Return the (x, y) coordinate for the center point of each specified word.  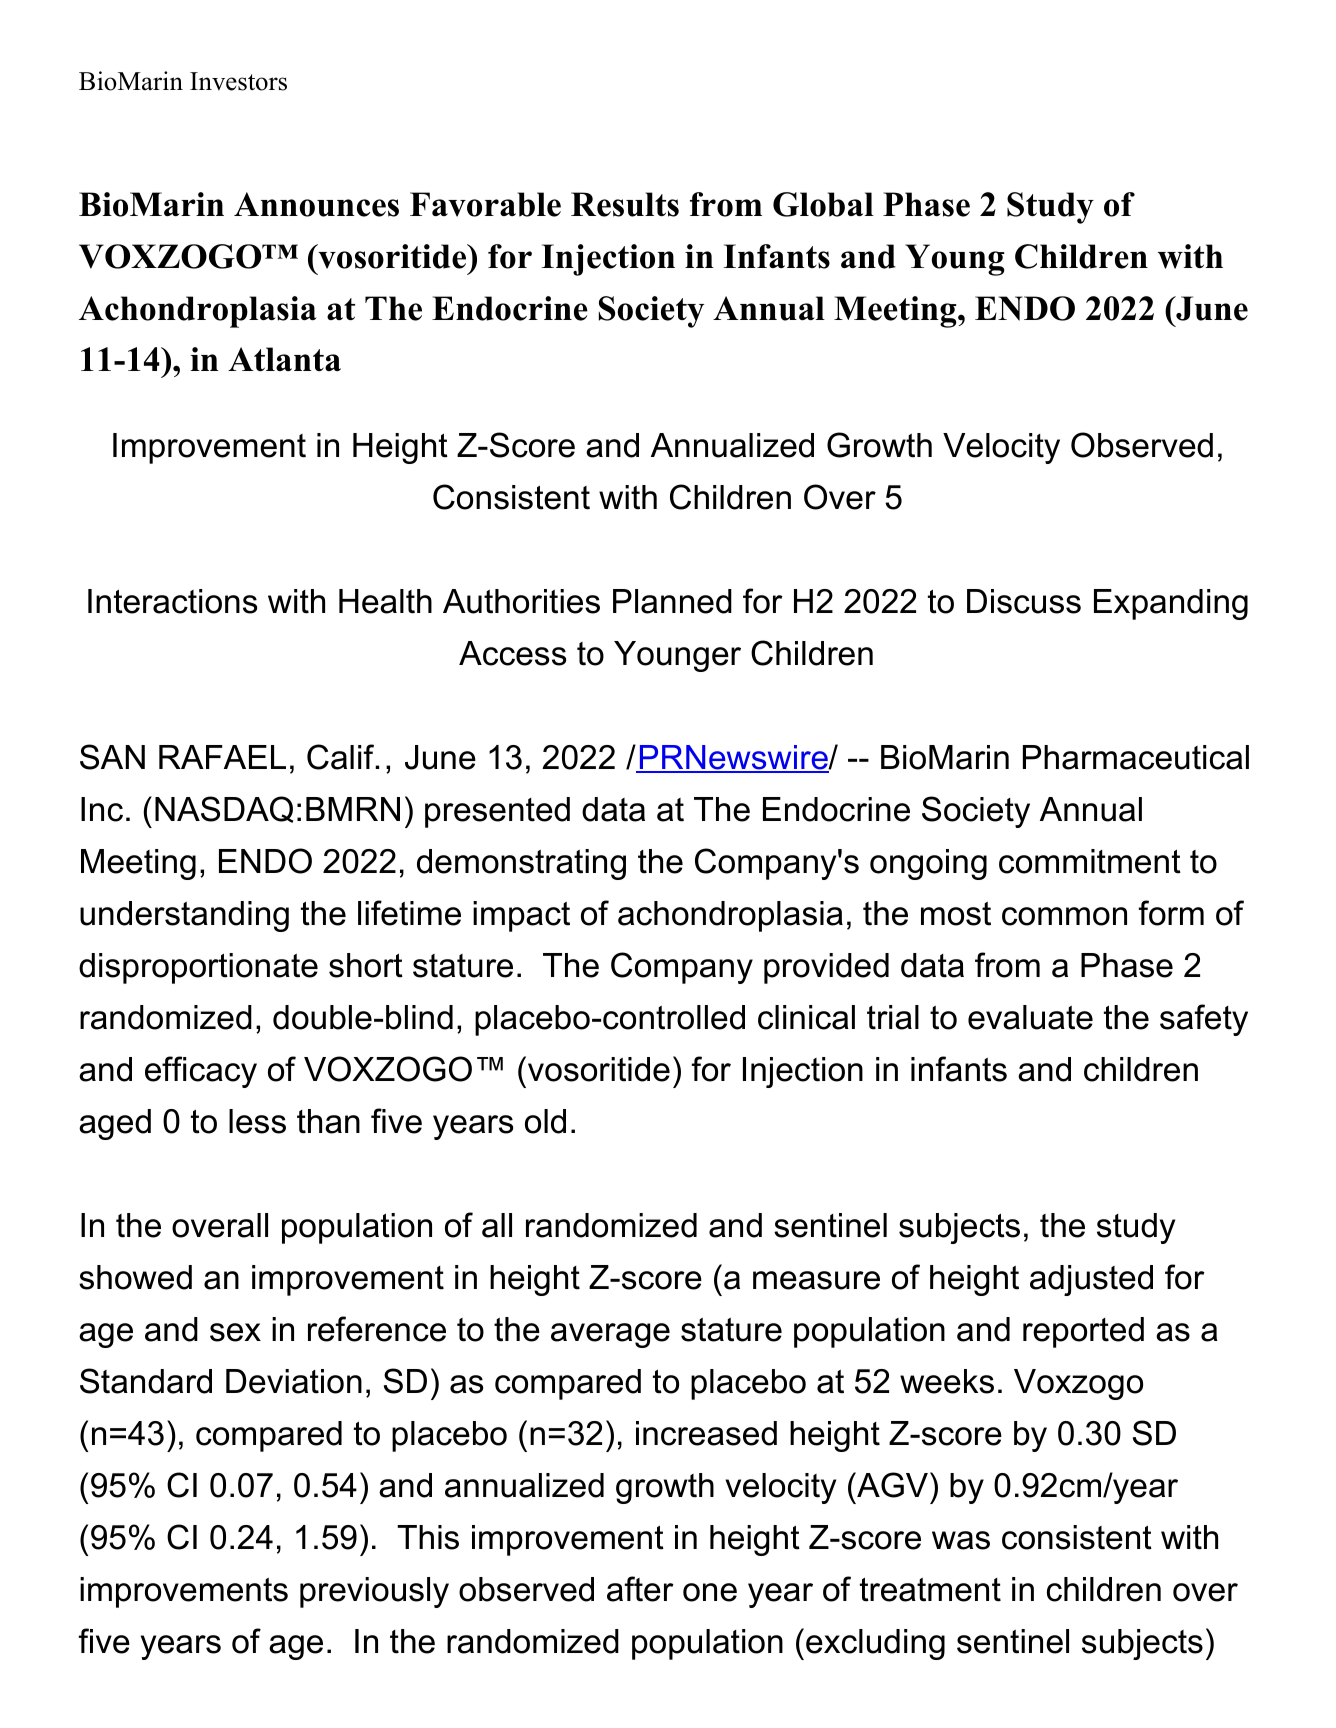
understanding (184, 916)
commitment (1090, 861)
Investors (238, 81)
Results (625, 204)
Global (823, 204)
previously (374, 1592)
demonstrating (521, 864)
